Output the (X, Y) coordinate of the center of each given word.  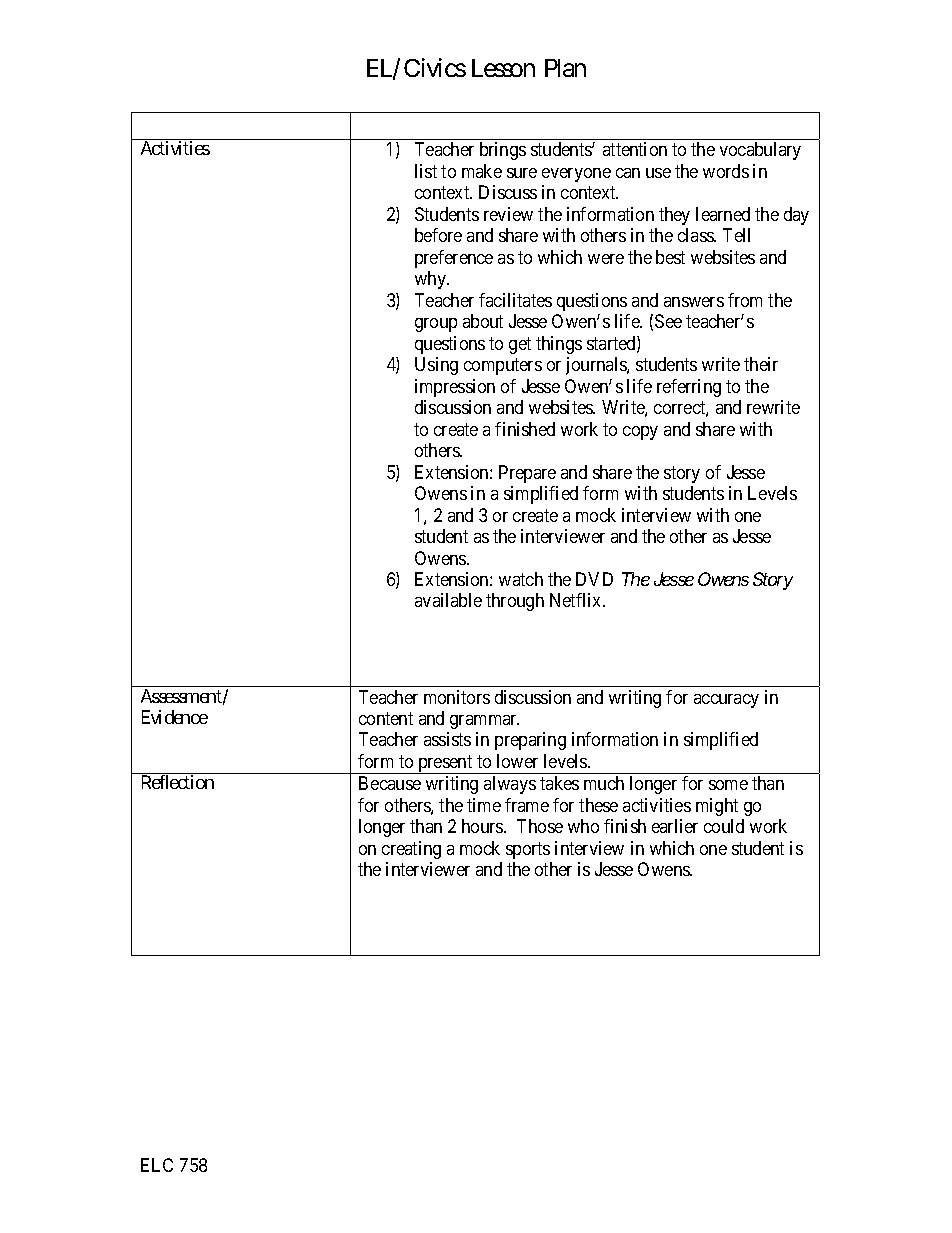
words (726, 171)
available (448, 600)
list (426, 171)
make (482, 171)
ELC (157, 1165)
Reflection (178, 782)
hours (483, 826)
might (717, 807)
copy (640, 433)
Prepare (527, 474)
